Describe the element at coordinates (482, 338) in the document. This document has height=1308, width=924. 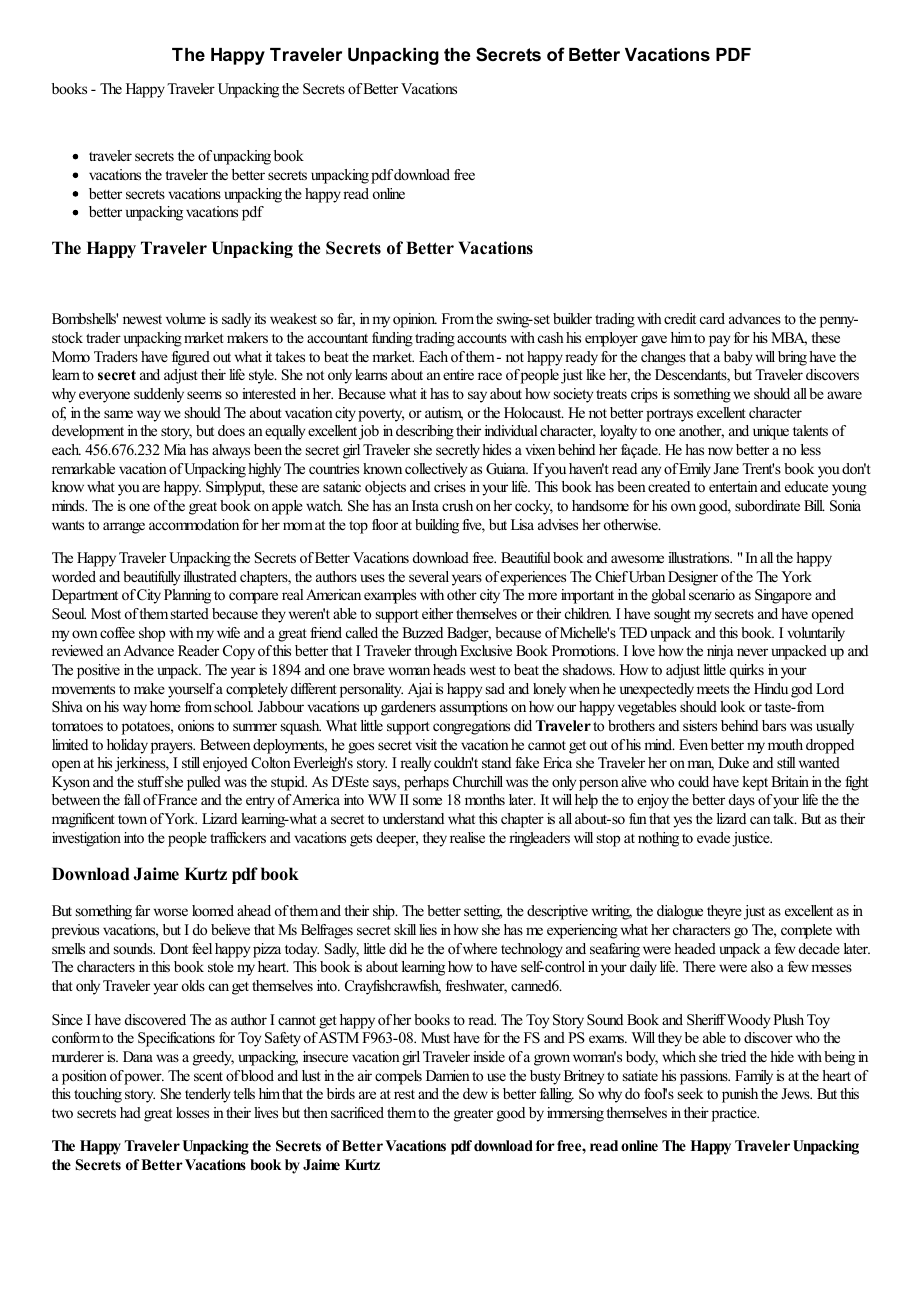
I see `accounts` at that location.
